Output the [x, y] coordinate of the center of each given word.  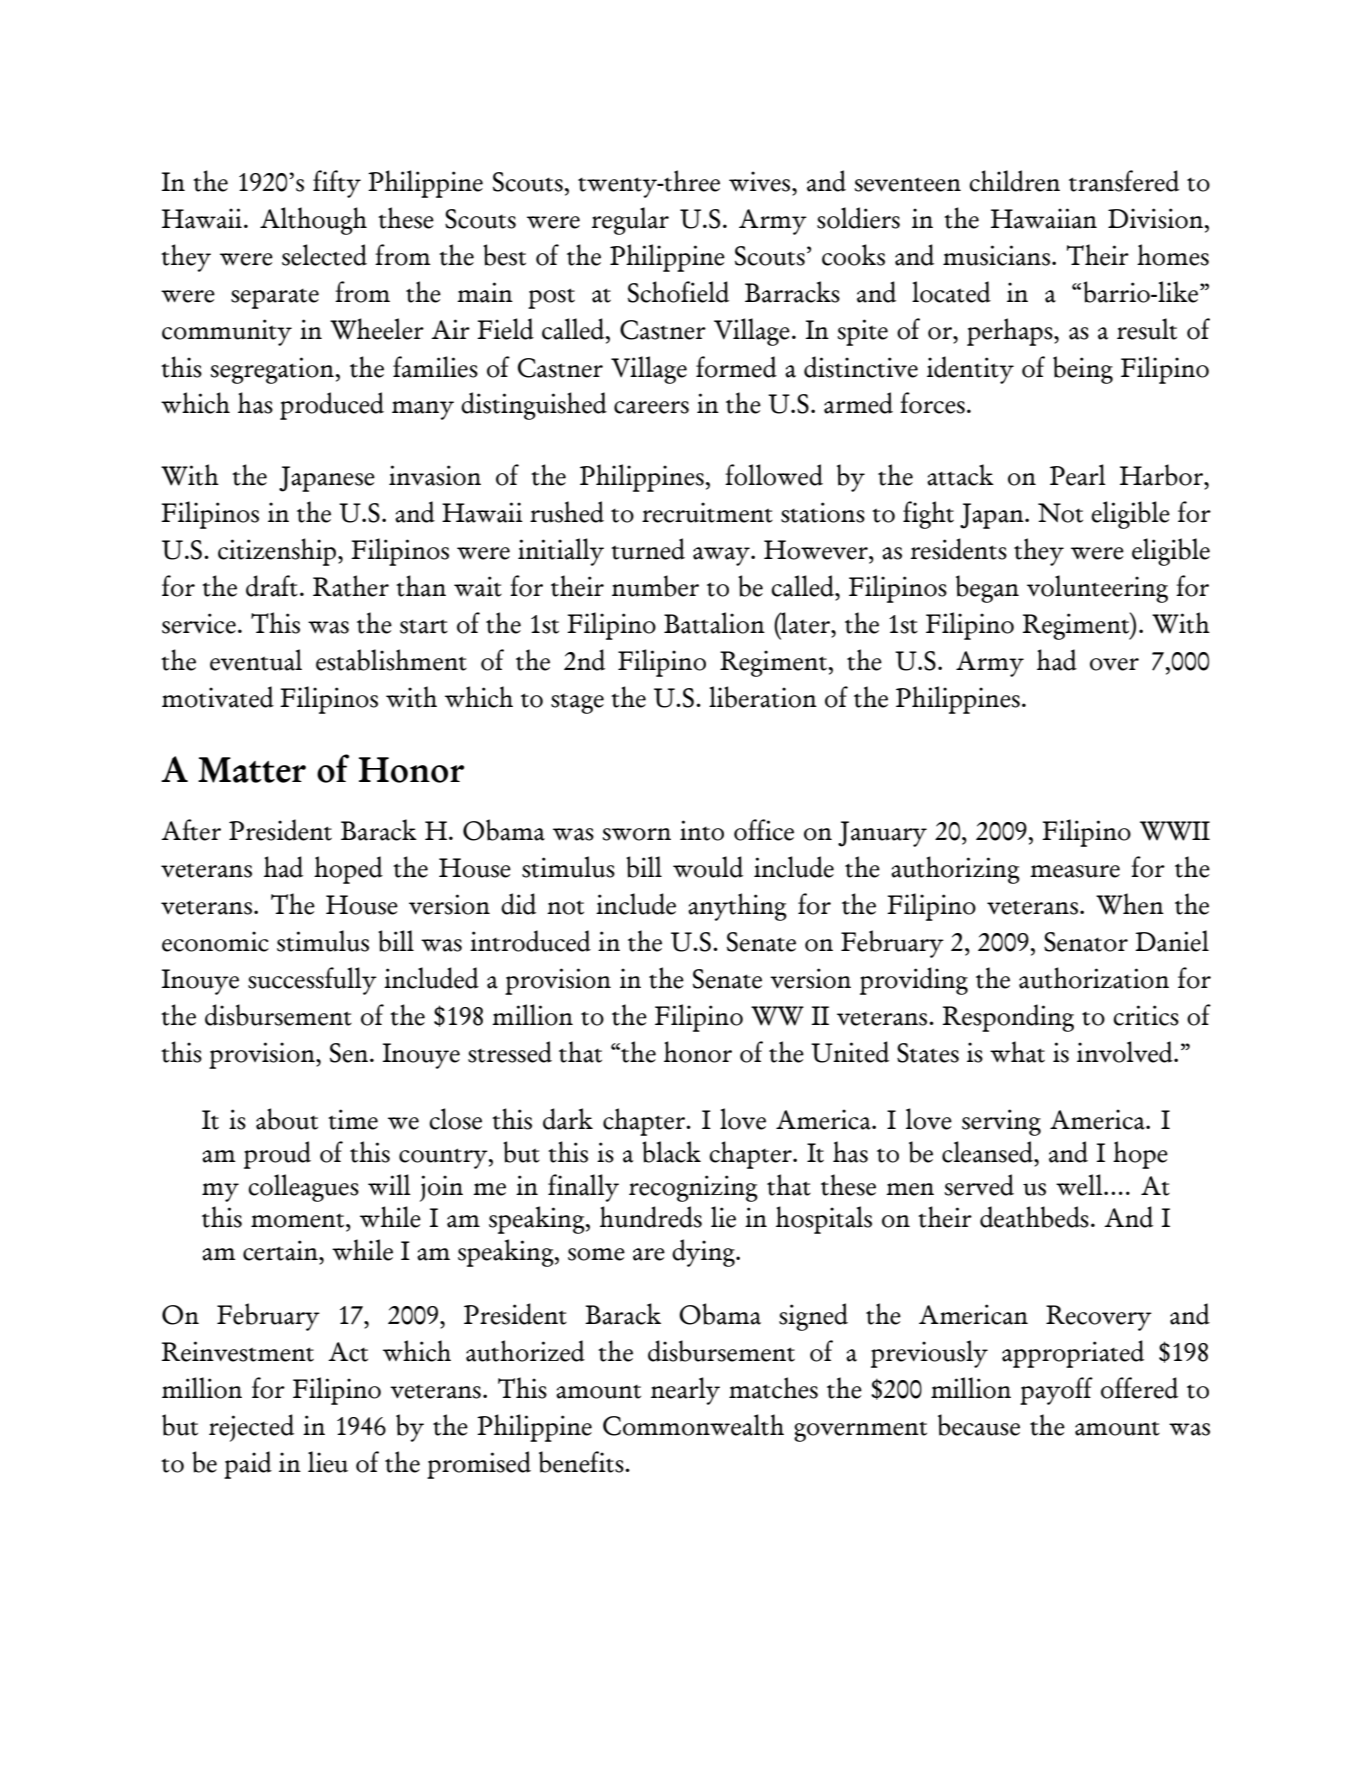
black [671, 1152]
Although [313, 221]
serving [1001, 1122]
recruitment [707, 512]
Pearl [1078, 475]
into [702, 830]
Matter [252, 770]
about [287, 1119]
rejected [251, 1428]
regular [630, 221]
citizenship [277, 552]
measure [1075, 871]
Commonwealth [693, 1425]
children [1014, 181]
